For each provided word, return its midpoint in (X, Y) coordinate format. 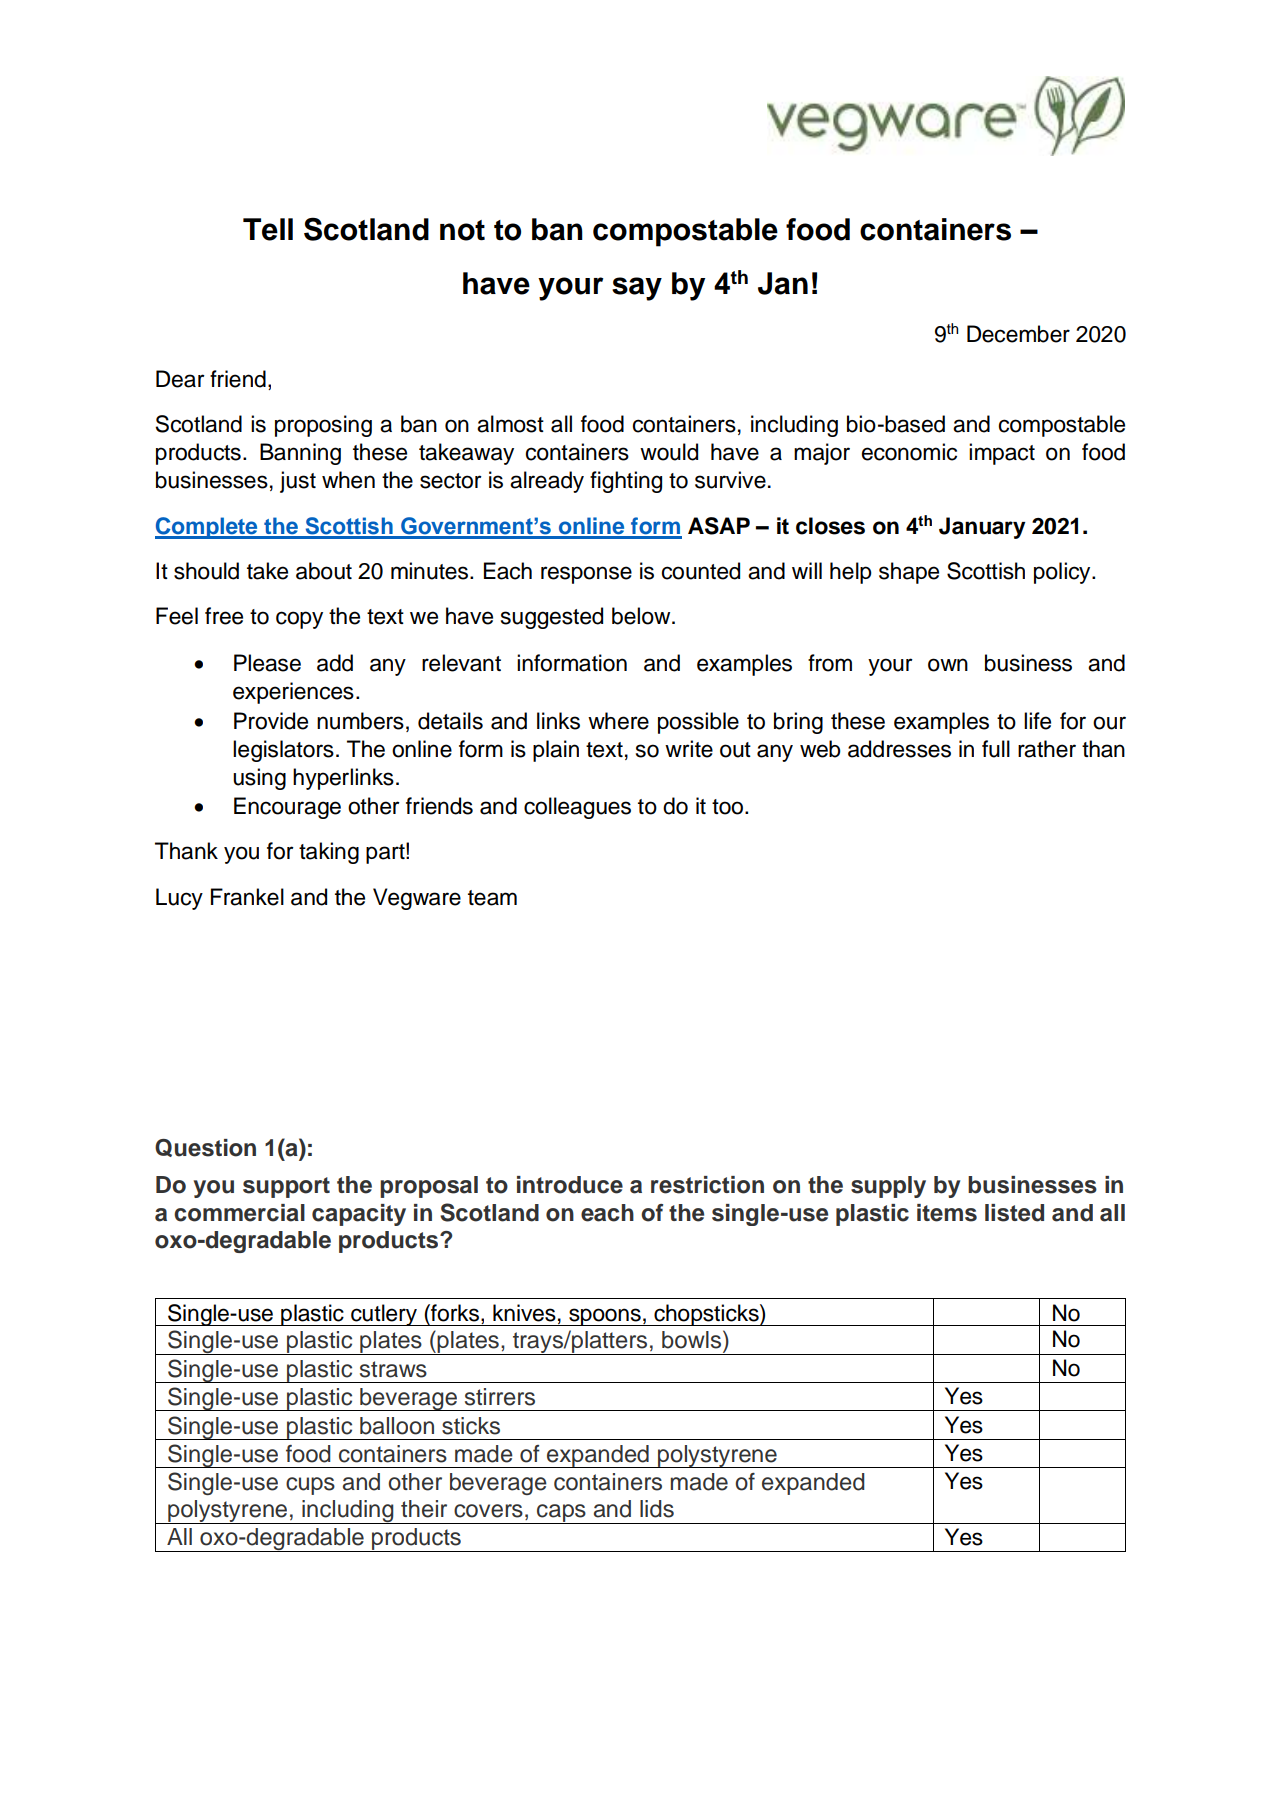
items (947, 1213)
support (286, 1187)
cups (310, 1486)
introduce (570, 1185)
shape (909, 573)
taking (329, 853)
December (1018, 334)
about (324, 571)
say (637, 289)
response (586, 575)
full (996, 749)
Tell (268, 229)
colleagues (577, 808)
